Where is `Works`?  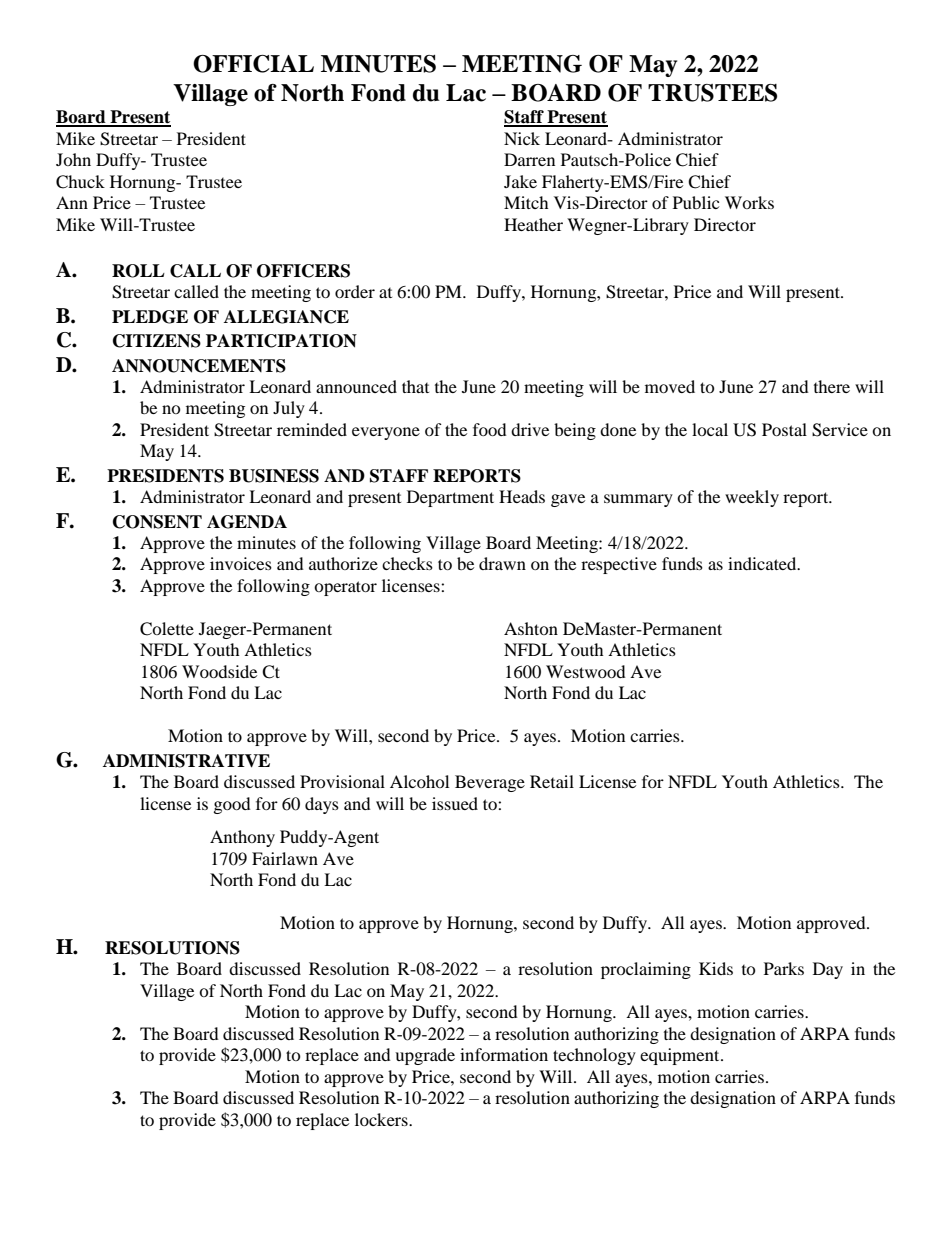
Works is located at coordinates (749, 202).
